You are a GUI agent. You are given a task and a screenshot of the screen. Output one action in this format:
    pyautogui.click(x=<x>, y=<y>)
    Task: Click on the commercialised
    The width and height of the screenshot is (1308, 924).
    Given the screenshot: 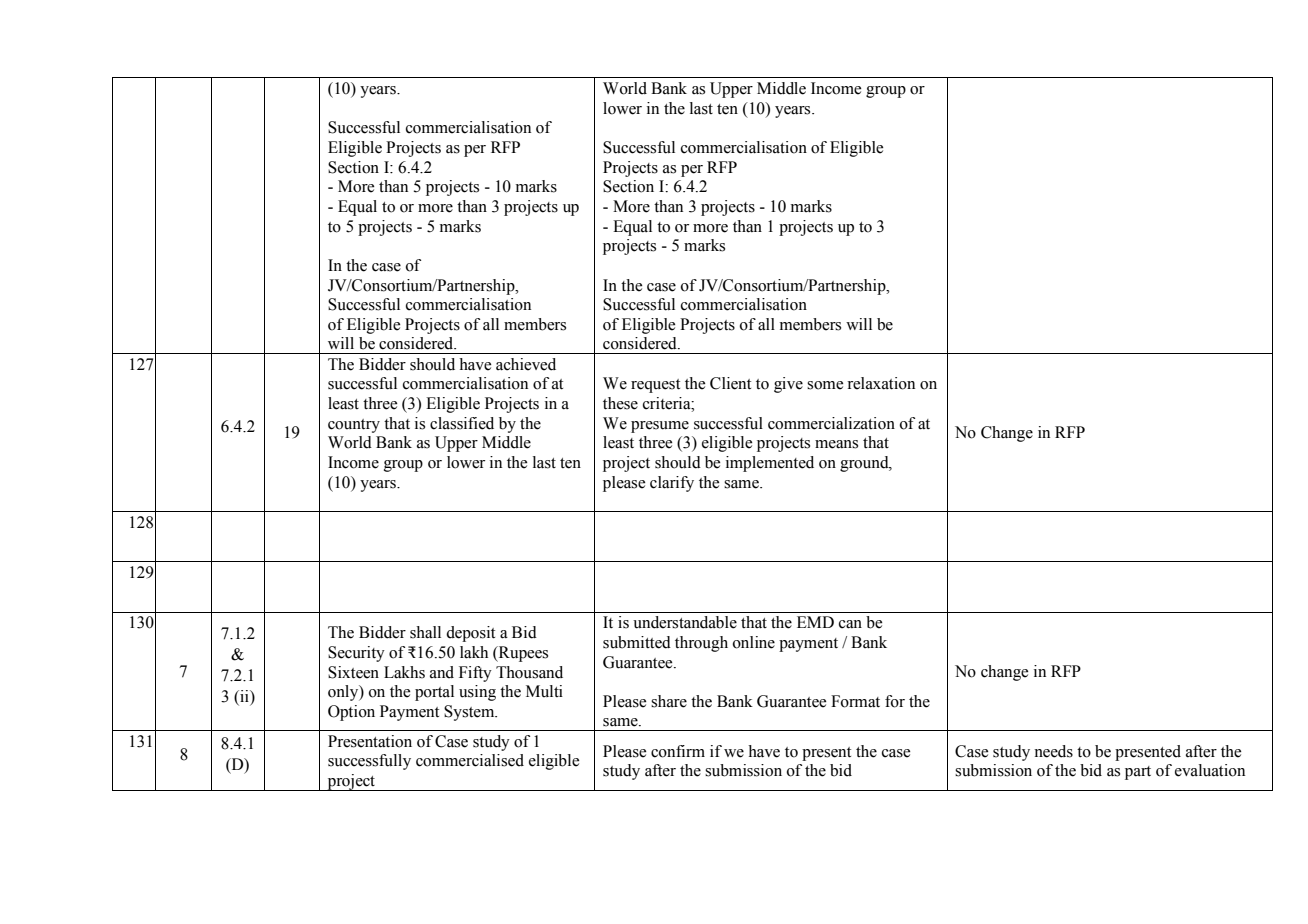 What is the action you would take?
    pyautogui.click(x=470, y=760)
